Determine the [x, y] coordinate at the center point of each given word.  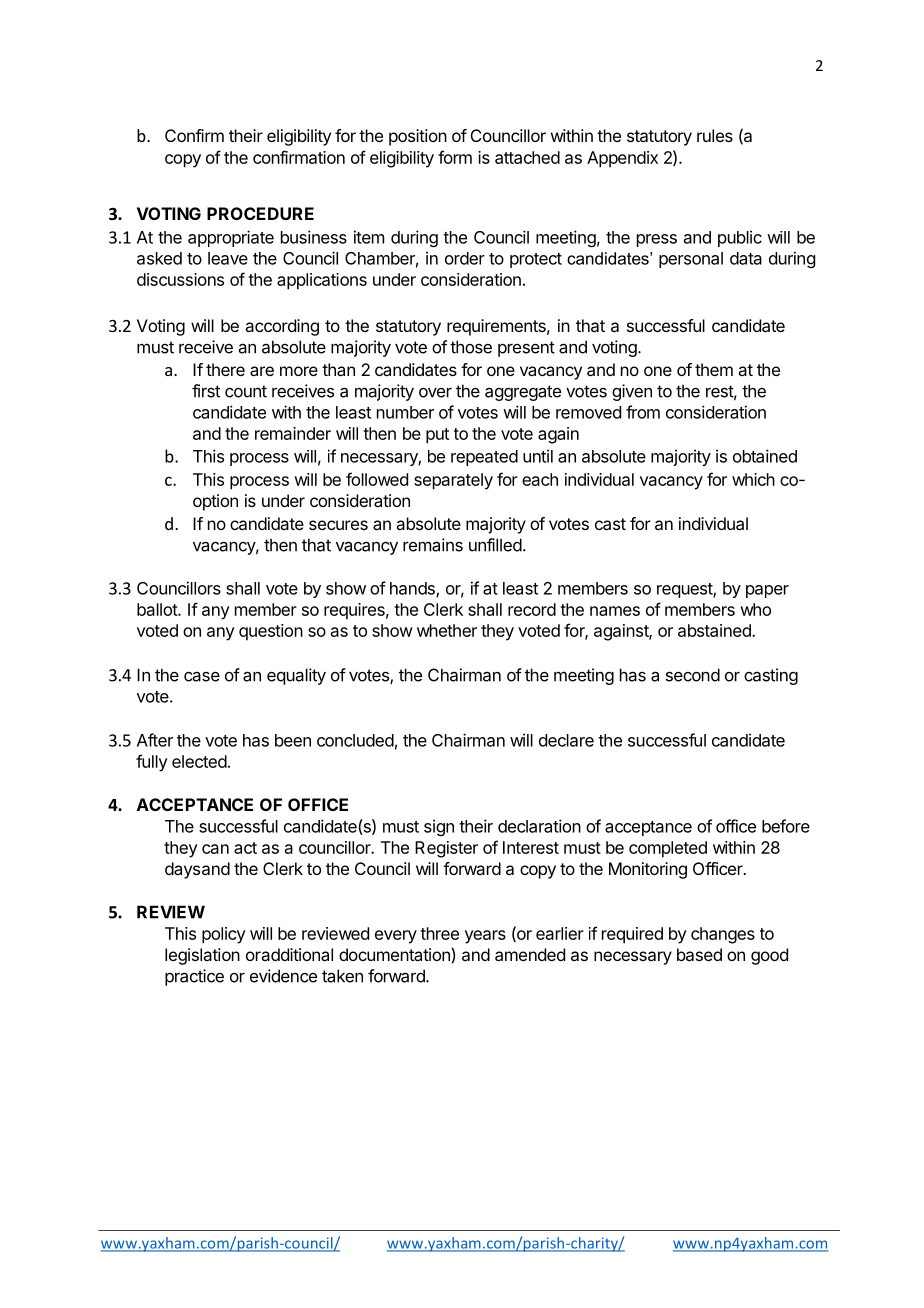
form [455, 157]
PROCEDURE [260, 213]
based [699, 954]
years [485, 937]
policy [224, 935]
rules [715, 135]
